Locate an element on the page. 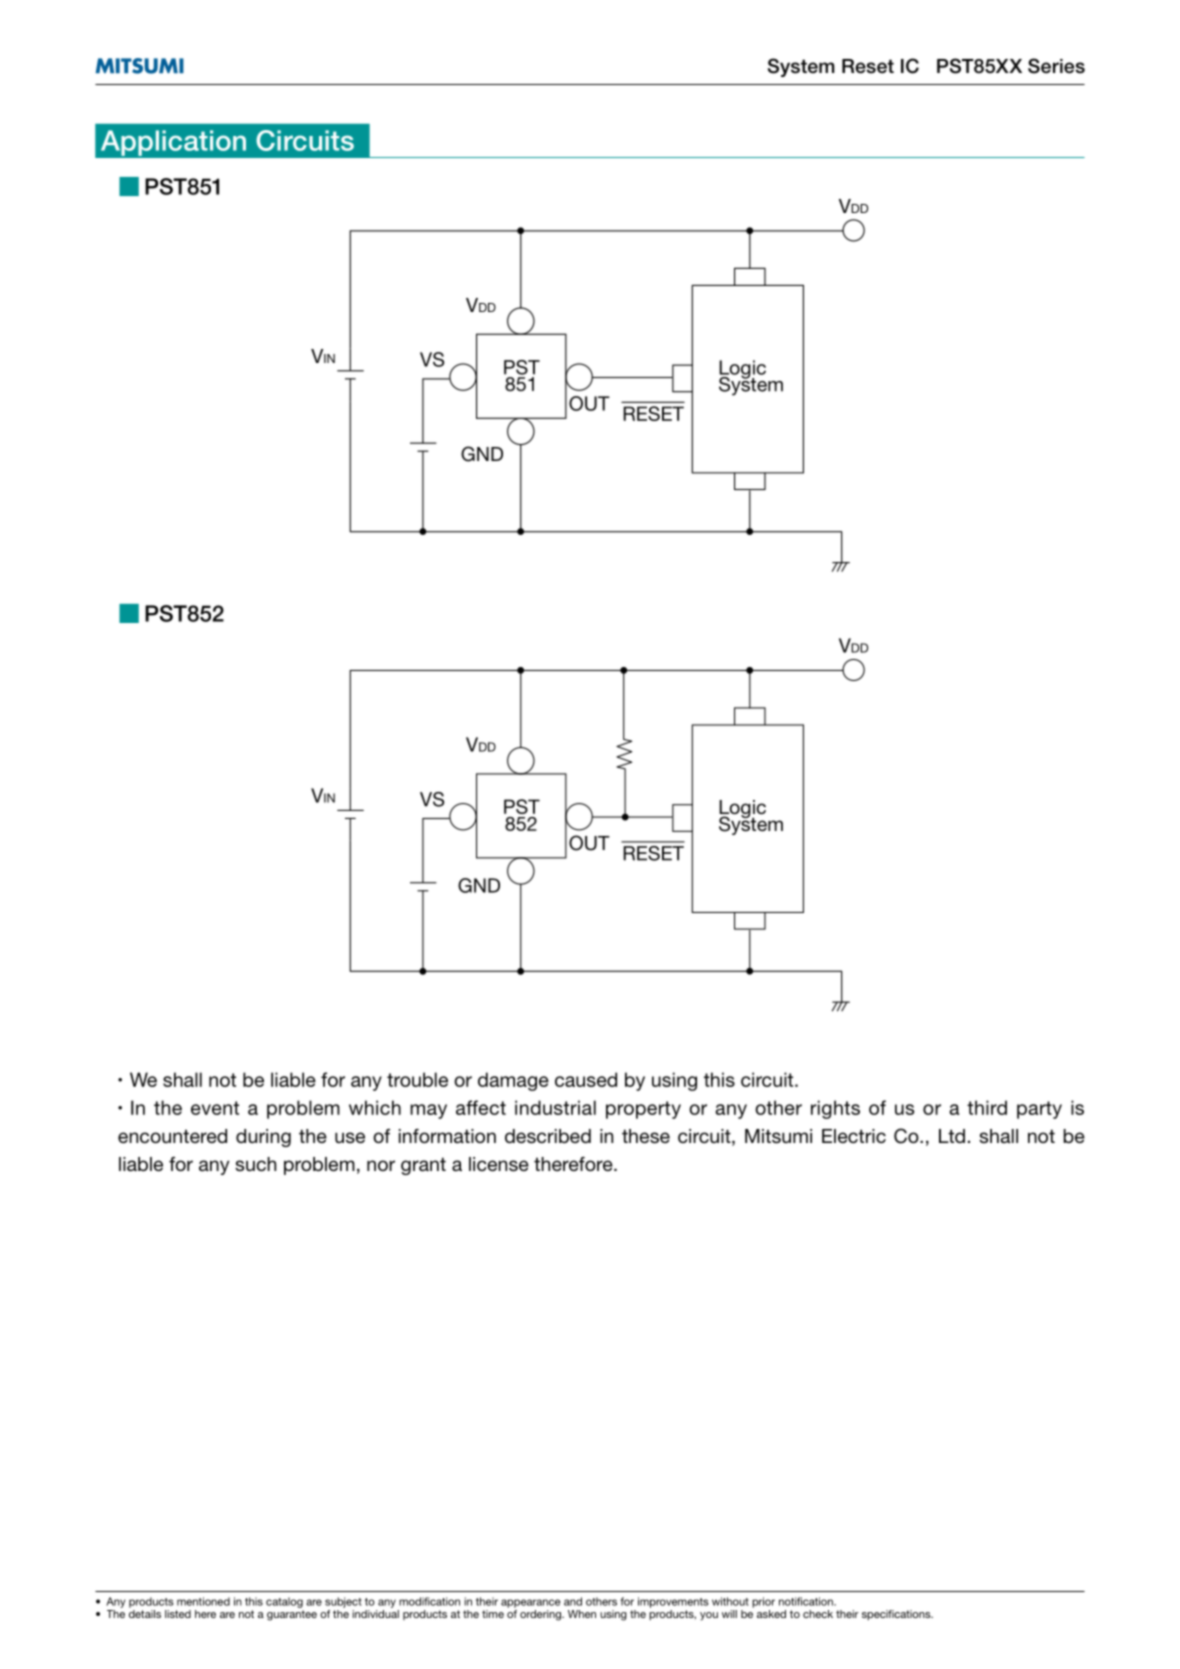 The height and width of the image is (1669, 1180). damage is located at coordinates (513, 1081).
